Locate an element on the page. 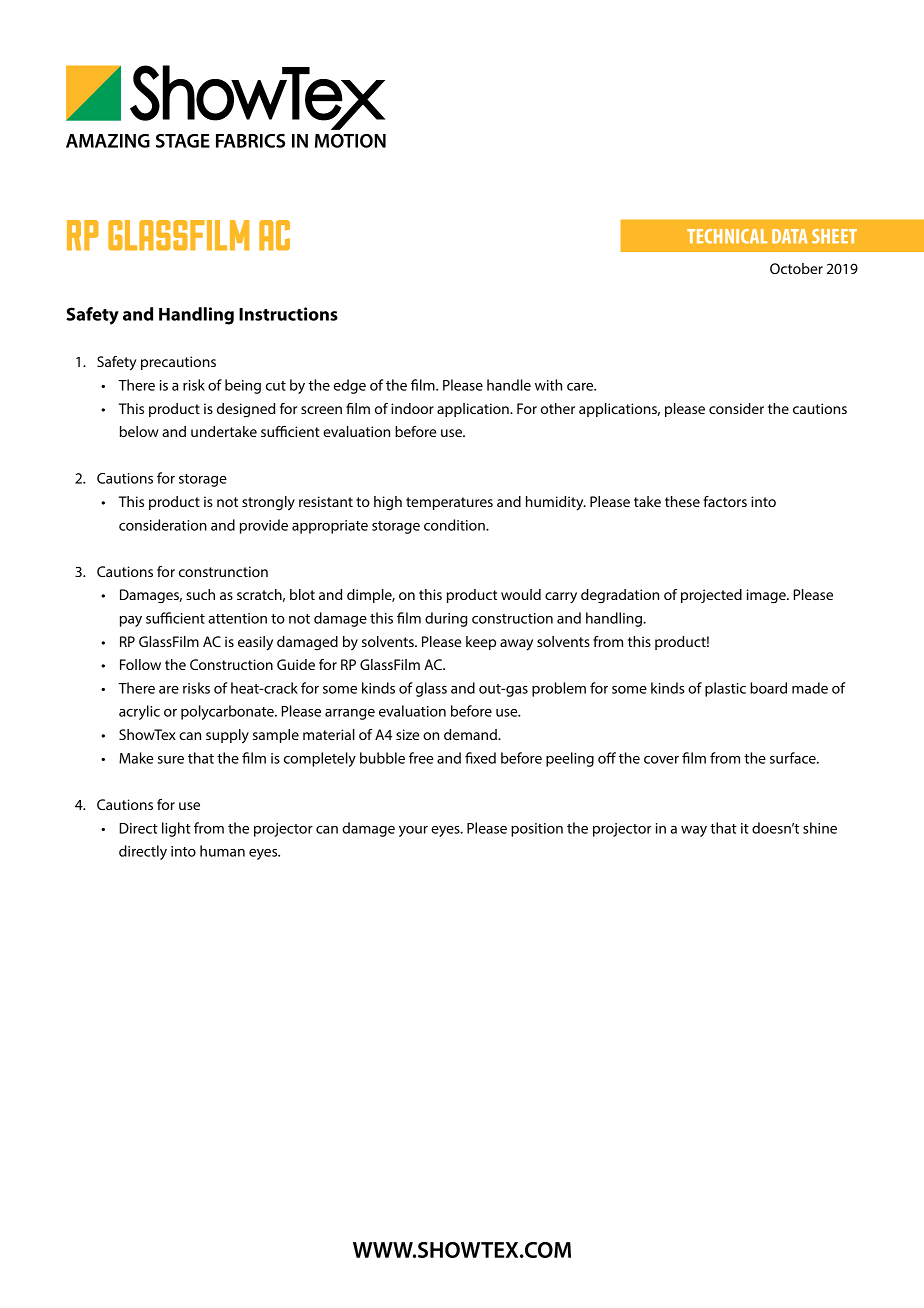 The width and height of the page is (924, 1308). light is located at coordinates (176, 829).
